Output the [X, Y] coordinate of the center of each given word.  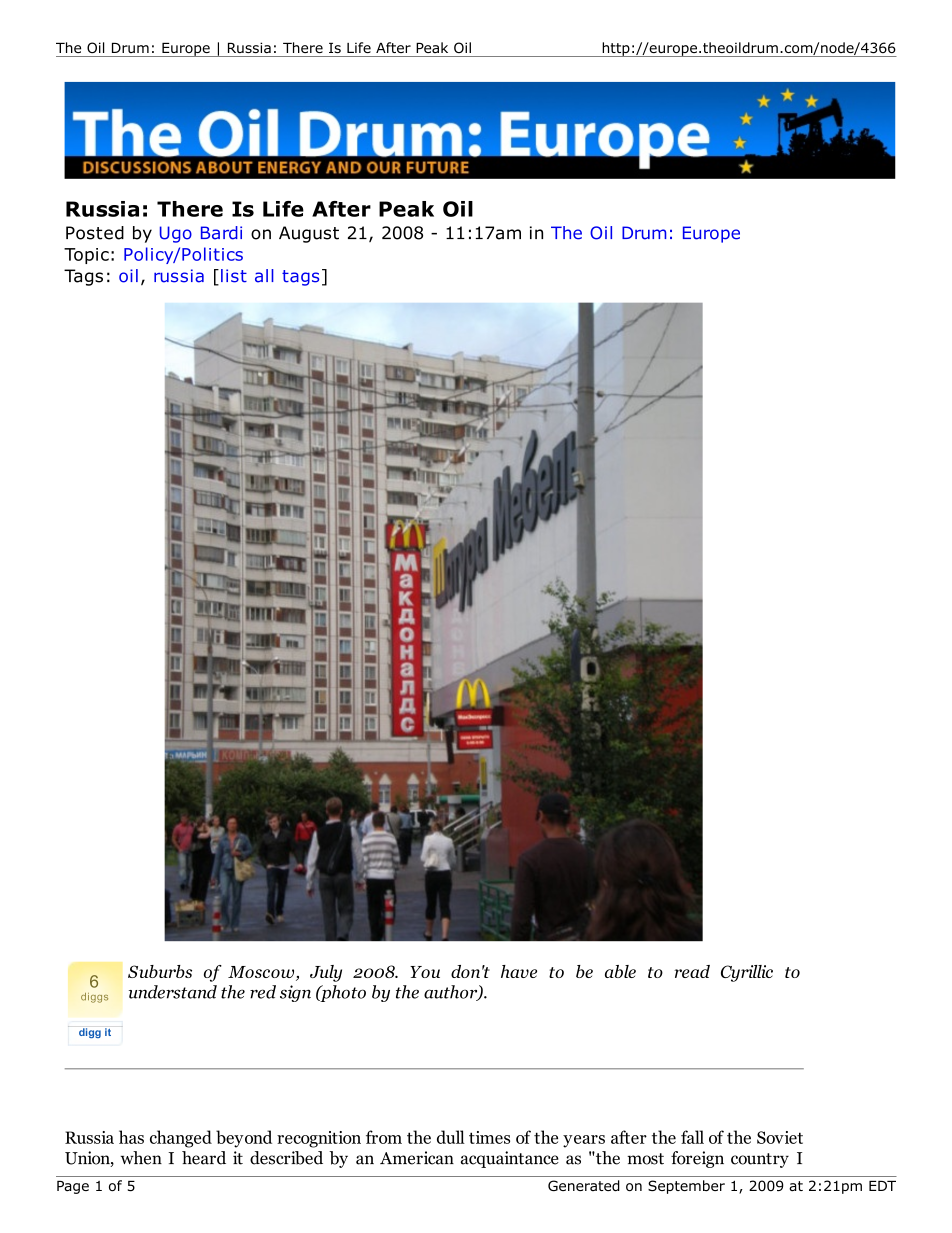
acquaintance [510, 1159]
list [234, 276]
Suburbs [160, 971]
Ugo [176, 234]
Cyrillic [747, 973]
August [309, 234]
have [519, 971]
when [141, 1158]
